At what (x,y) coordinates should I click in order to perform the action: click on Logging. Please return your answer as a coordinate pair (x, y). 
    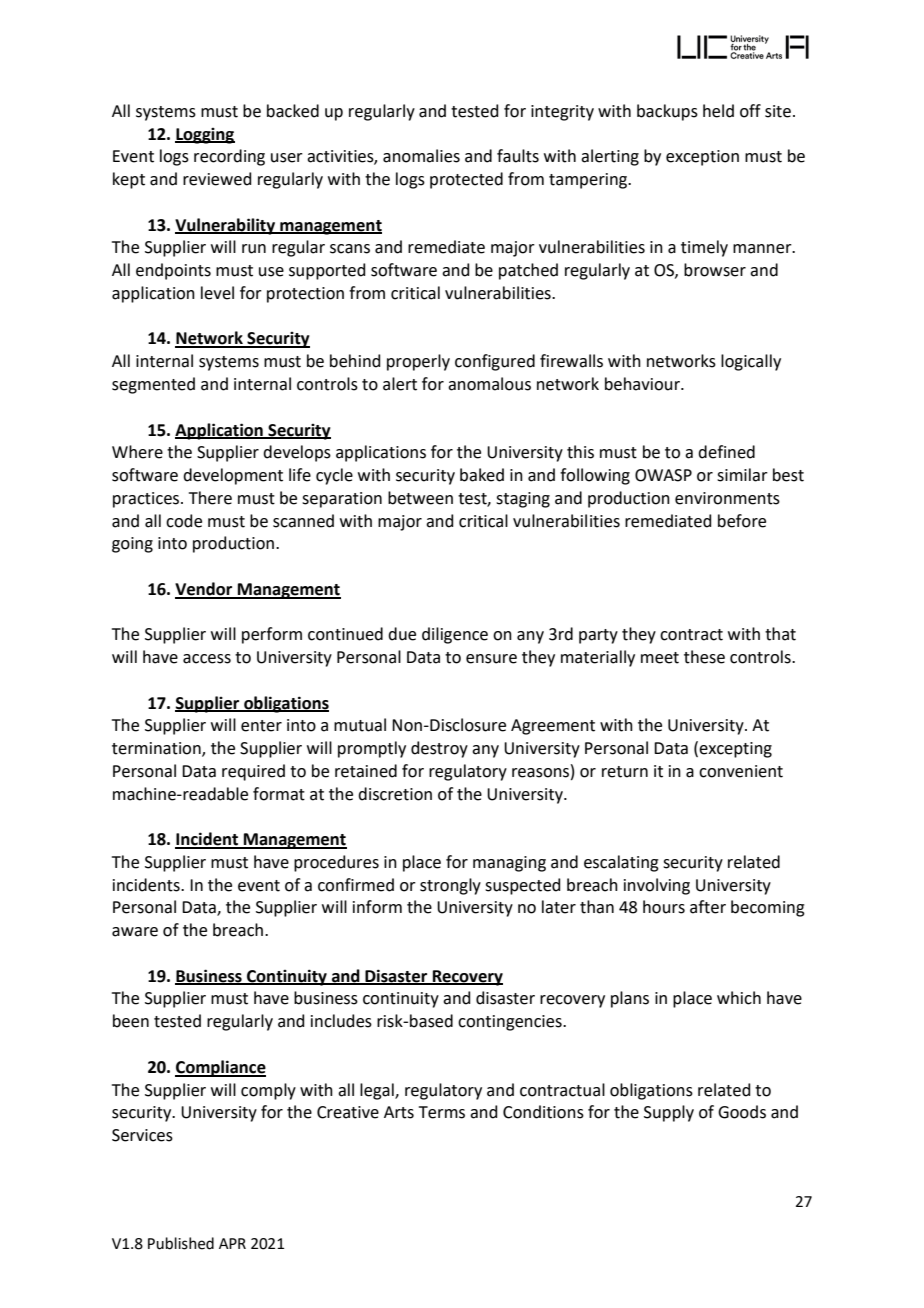
    Looking at the image, I should click on (205, 136).
